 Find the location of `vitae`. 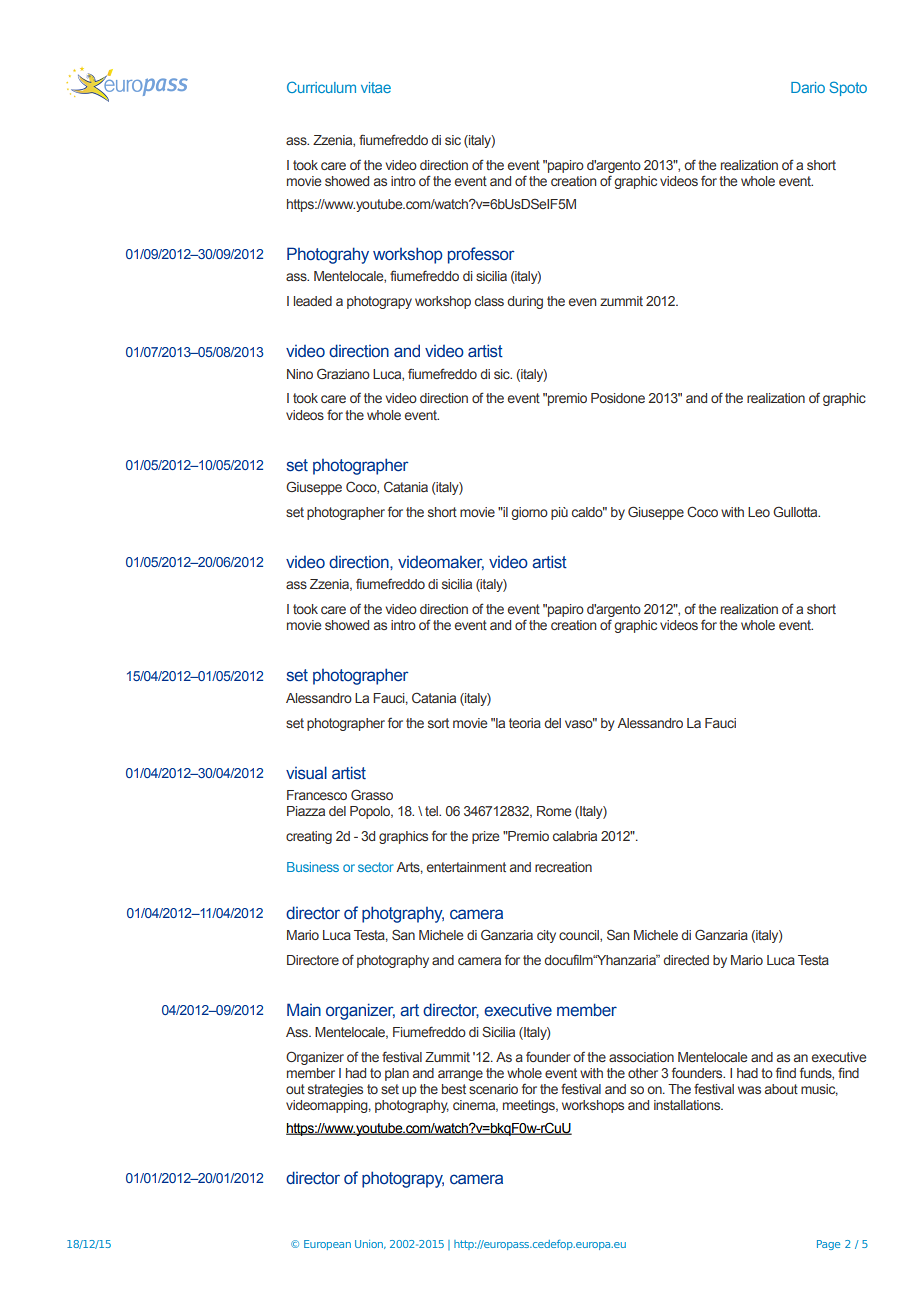

vitae is located at coordinates (376, 87).
